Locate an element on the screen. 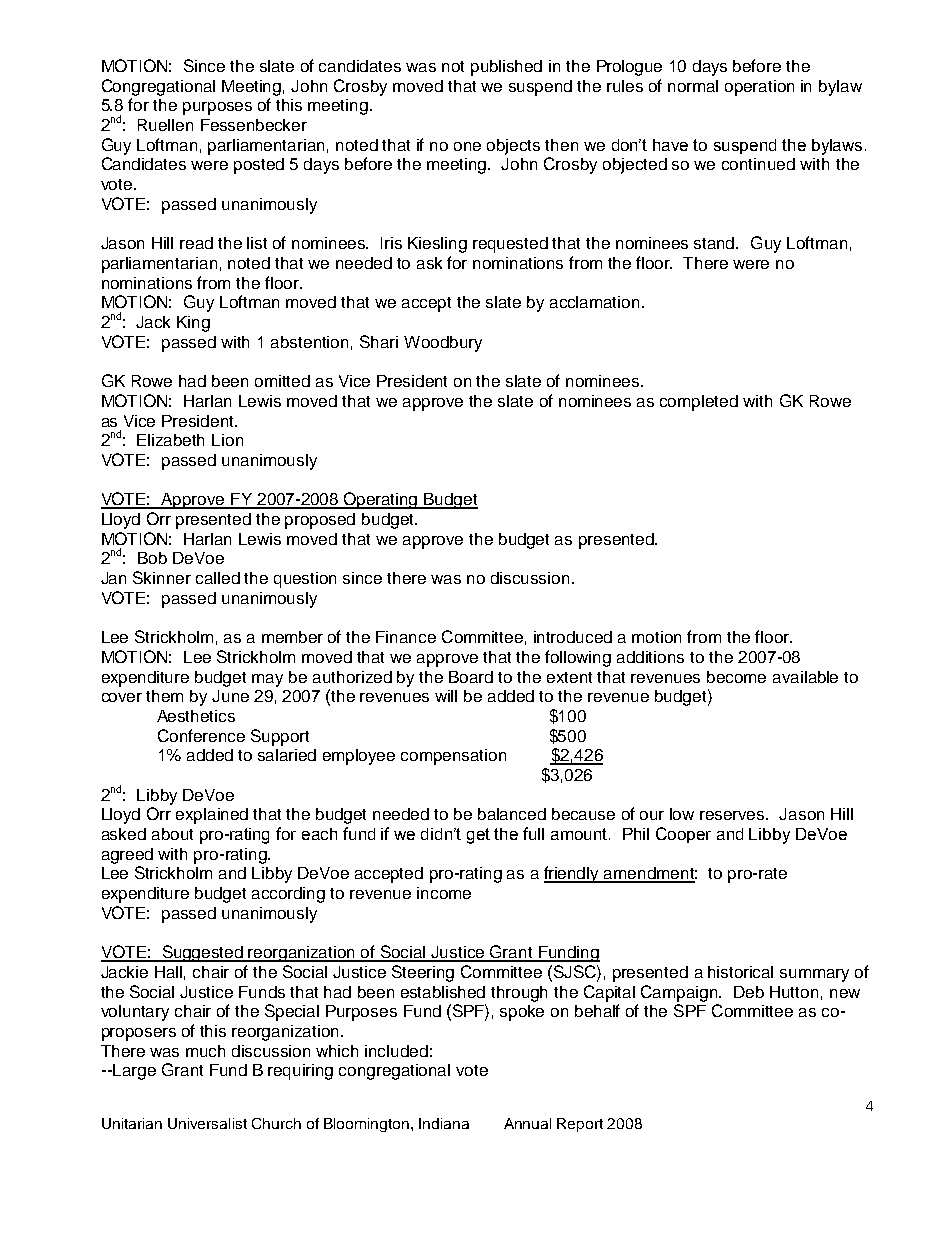 The image size is (952, 1233). income is located at coordinates (444, 893).
